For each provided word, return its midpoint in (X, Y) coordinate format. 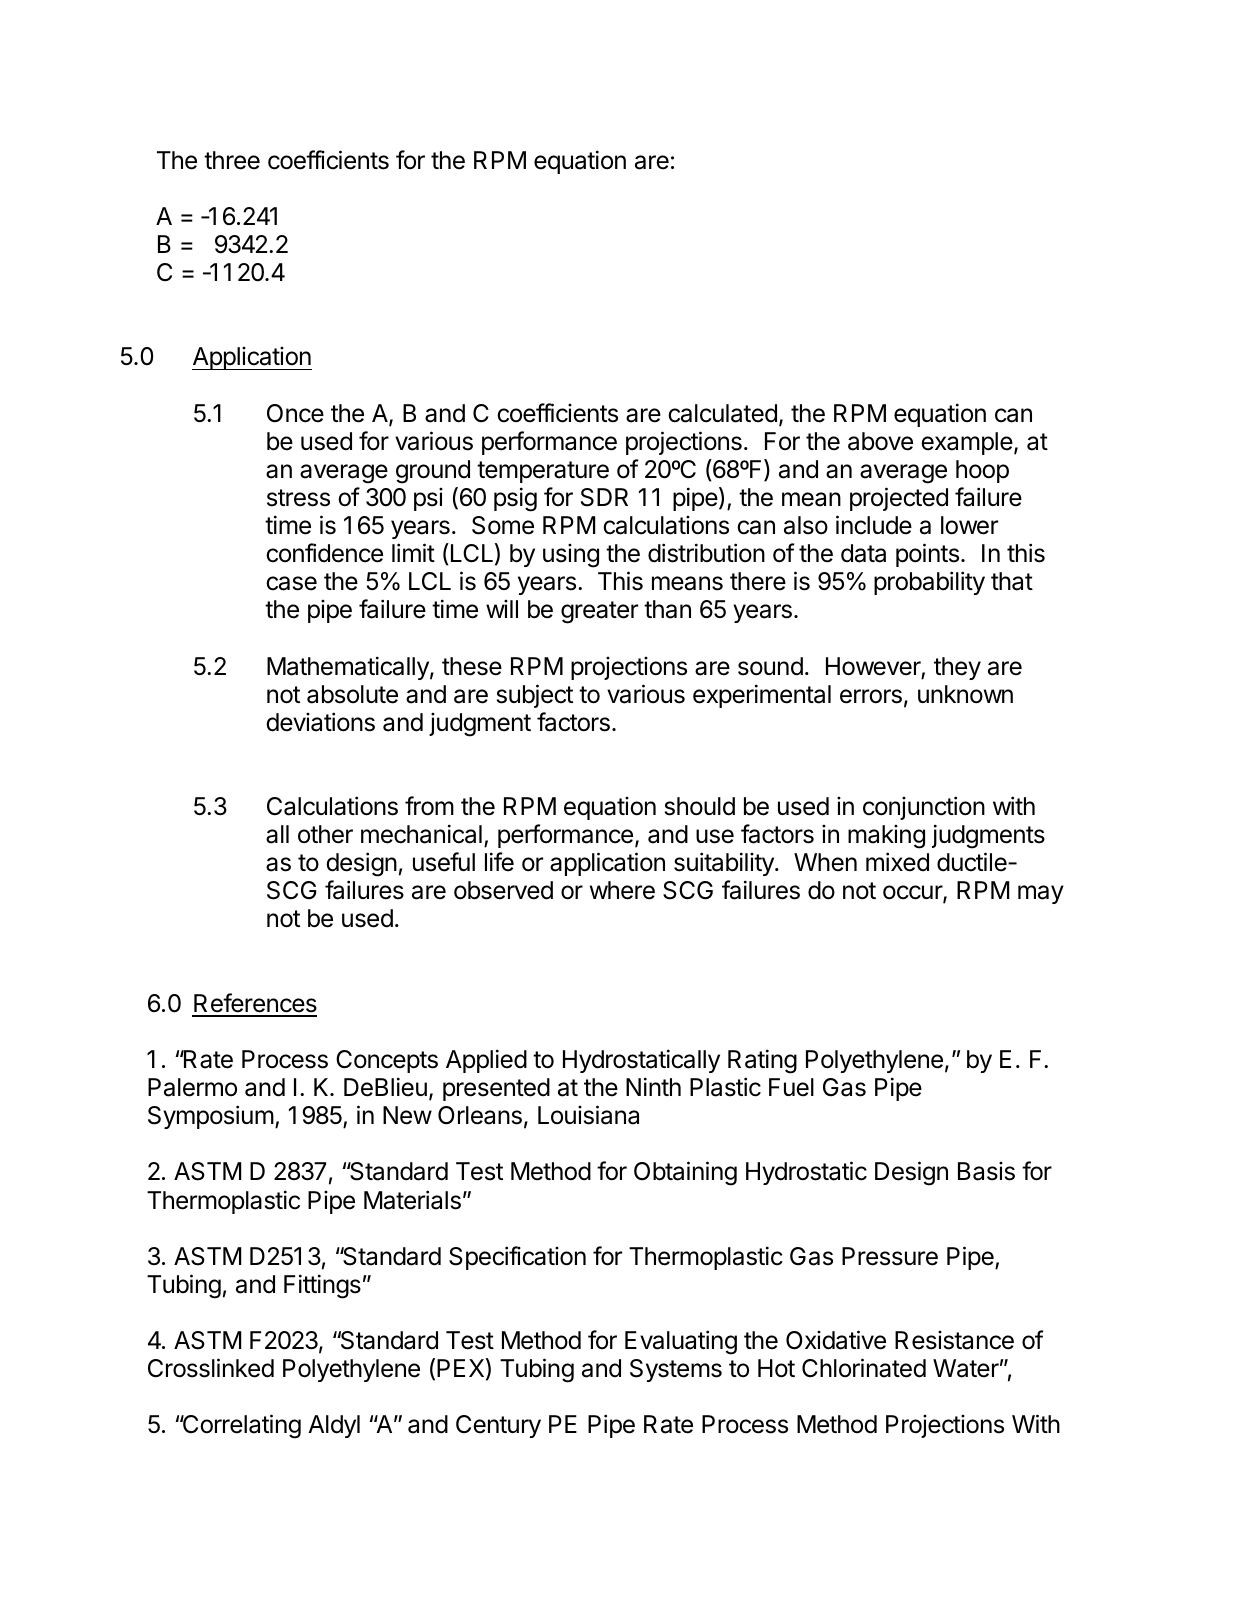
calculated (722, 413)
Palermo (192, 1087)
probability (929, 583)
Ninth (653, 1086)
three (232, 160)
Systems (676, 1370)
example (967, 443)
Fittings (322, 1286)
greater (599, 612)
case (291, 583)
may (1041, 894)
